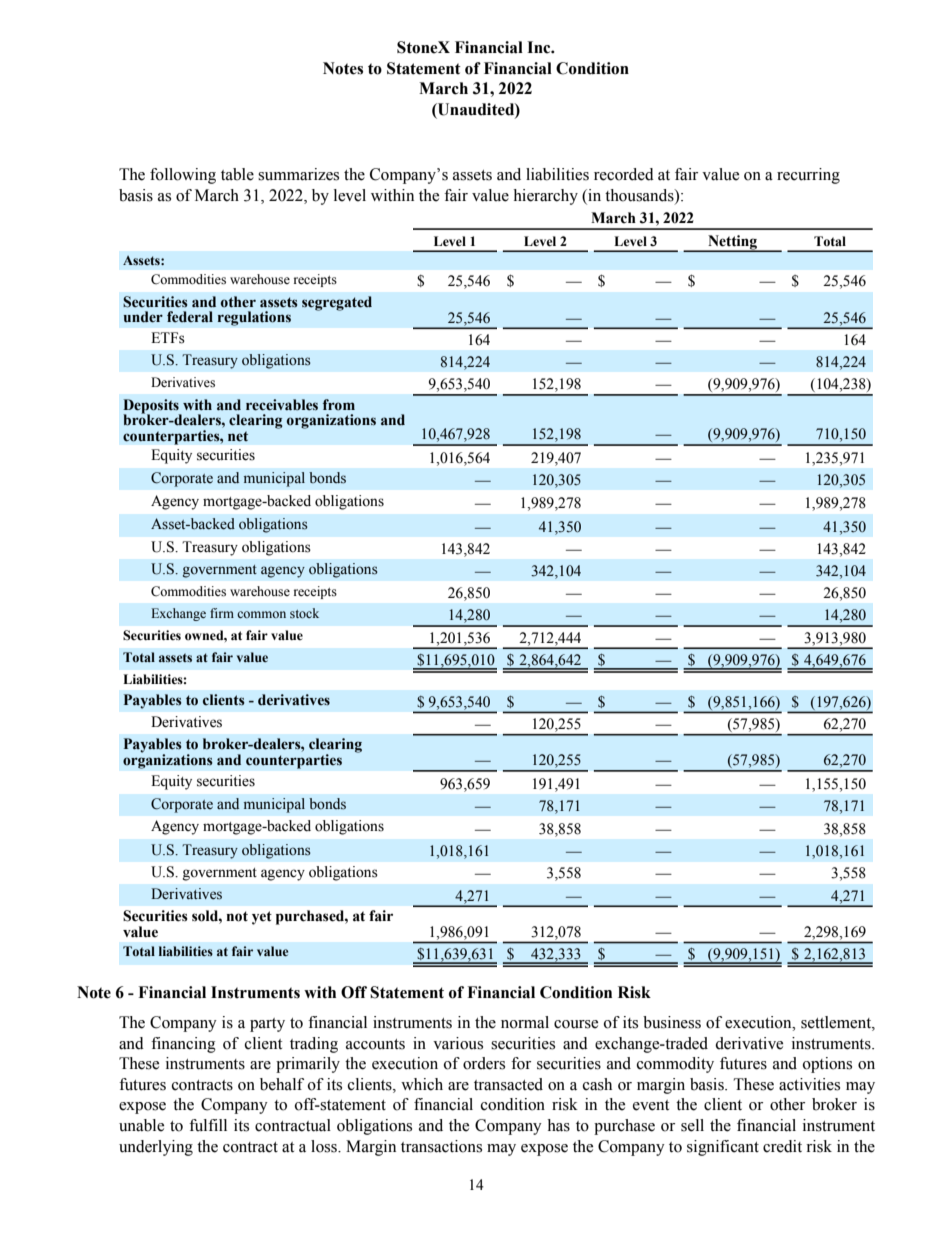  What do you see at coordinates (262, 918) in the document?
I see `yet` at bounding box center [262, 918].
